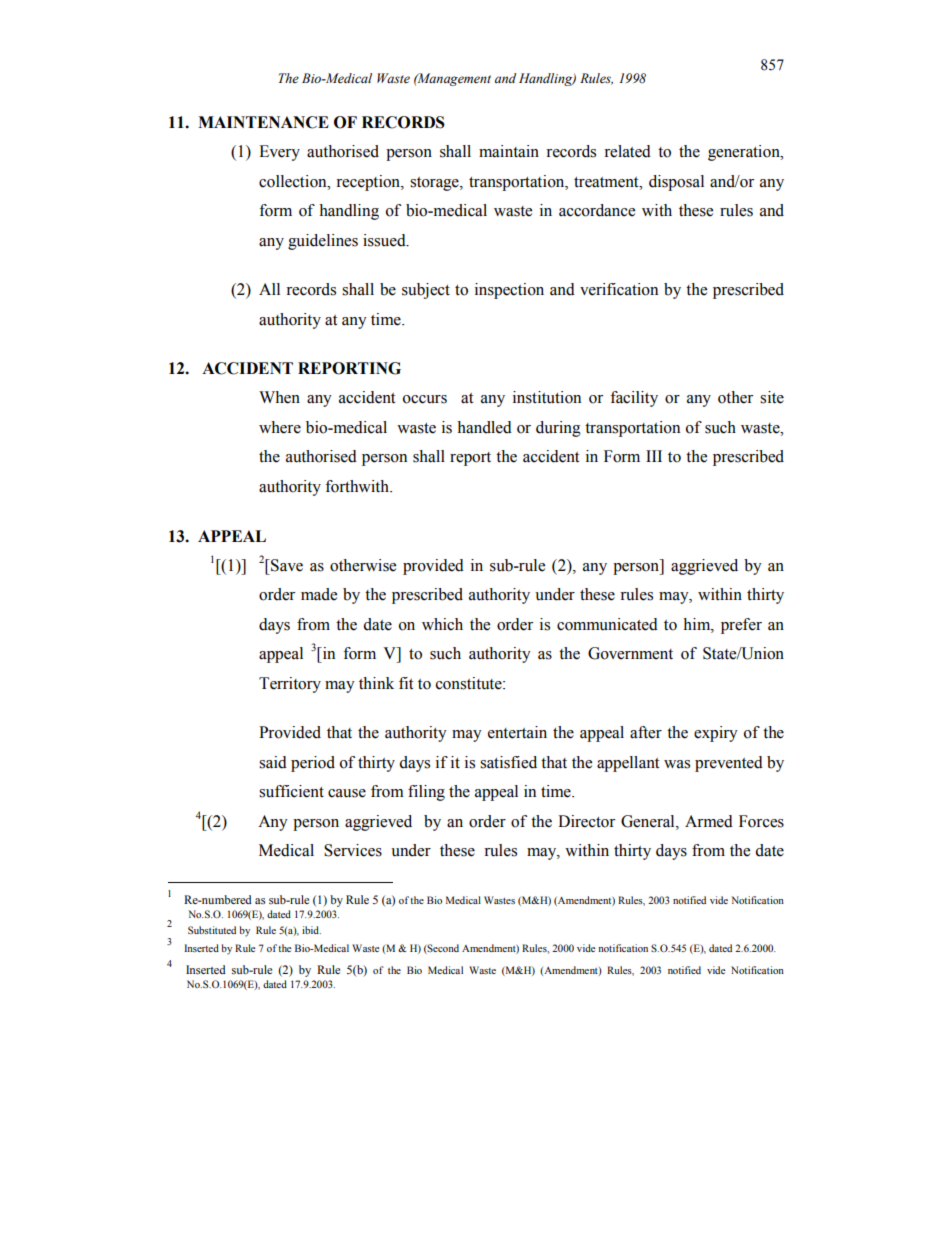  I want to click on expiry, so click(716, 734).
